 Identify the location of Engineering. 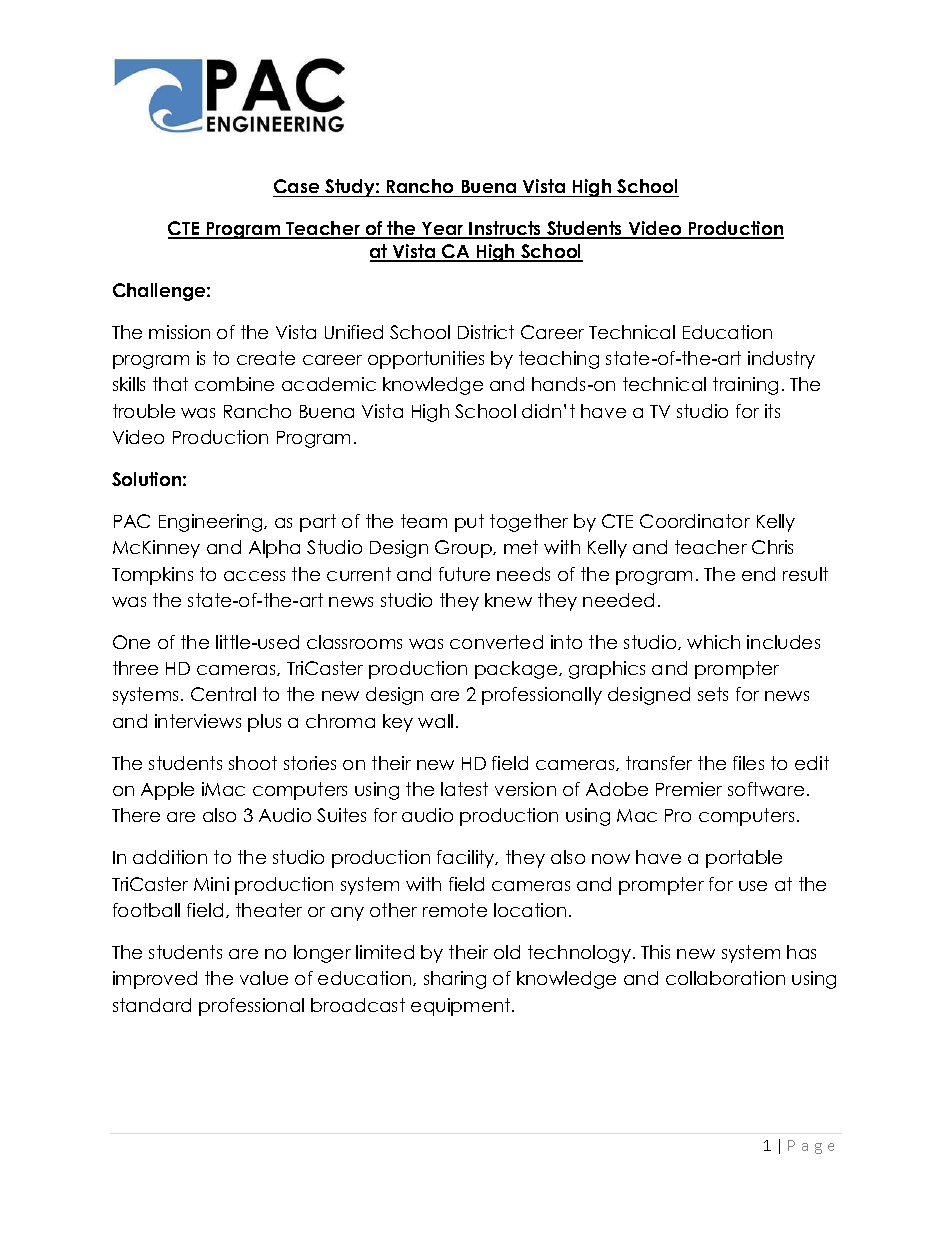
(212, 523).
